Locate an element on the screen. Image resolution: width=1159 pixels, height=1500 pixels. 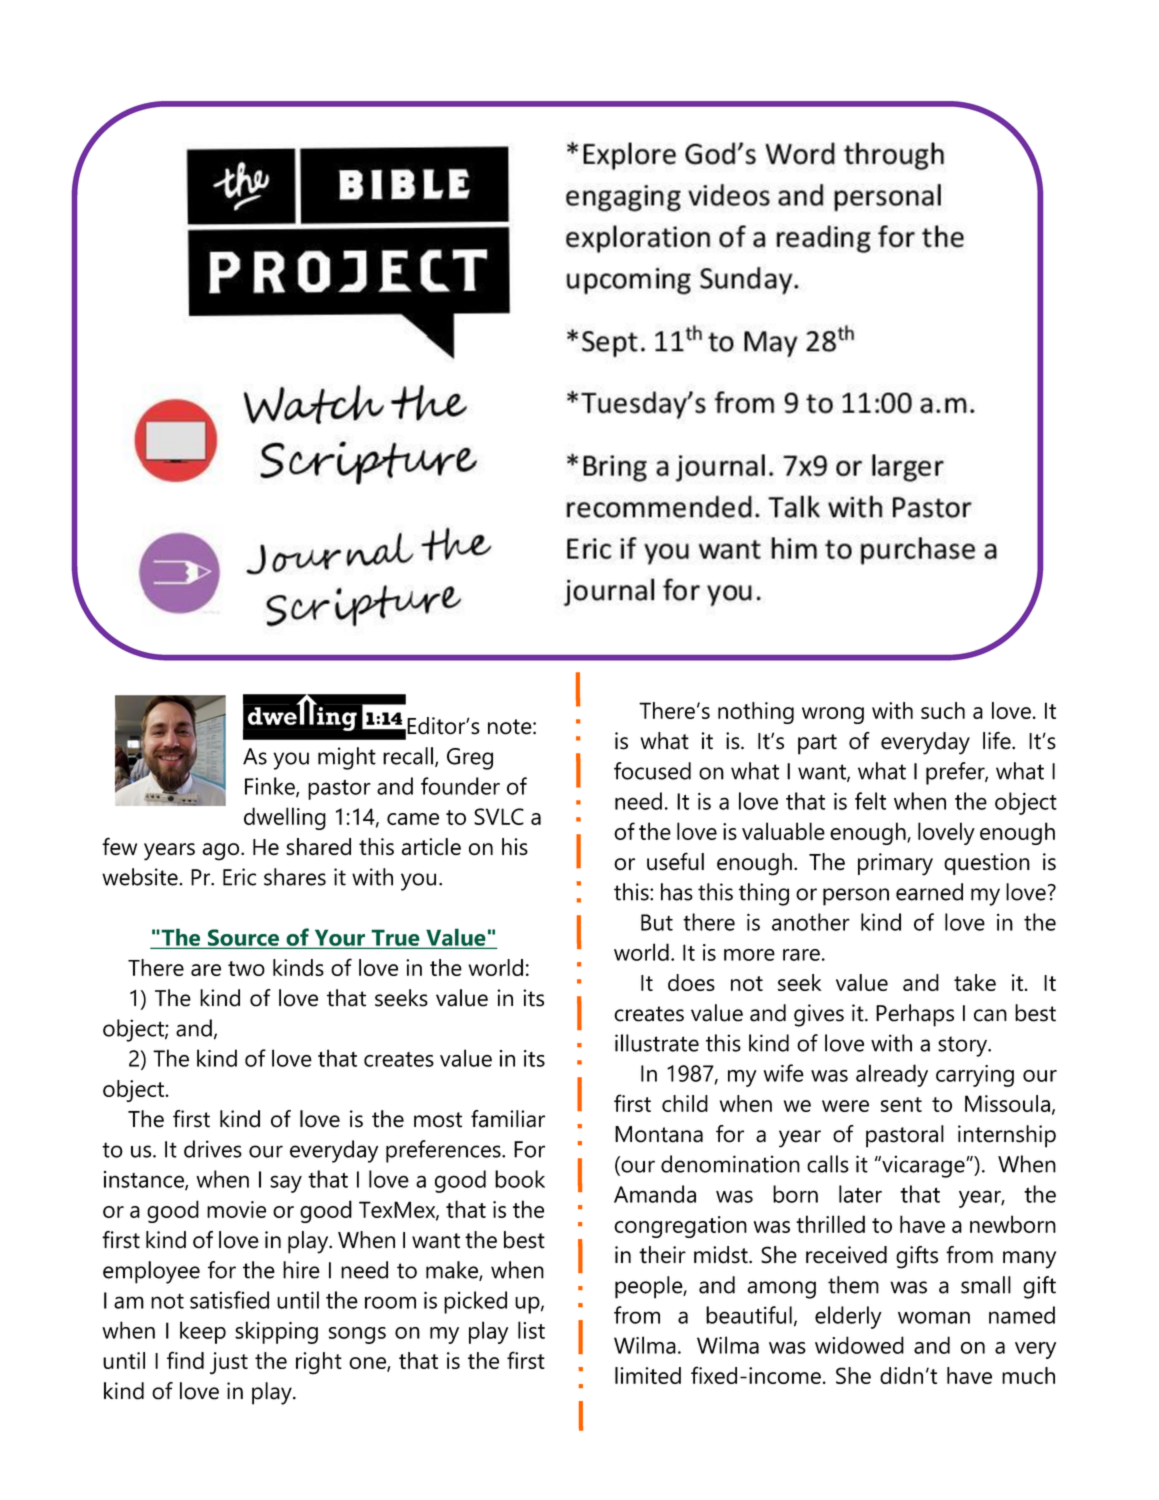
another is located at coordinates (811, 922).
